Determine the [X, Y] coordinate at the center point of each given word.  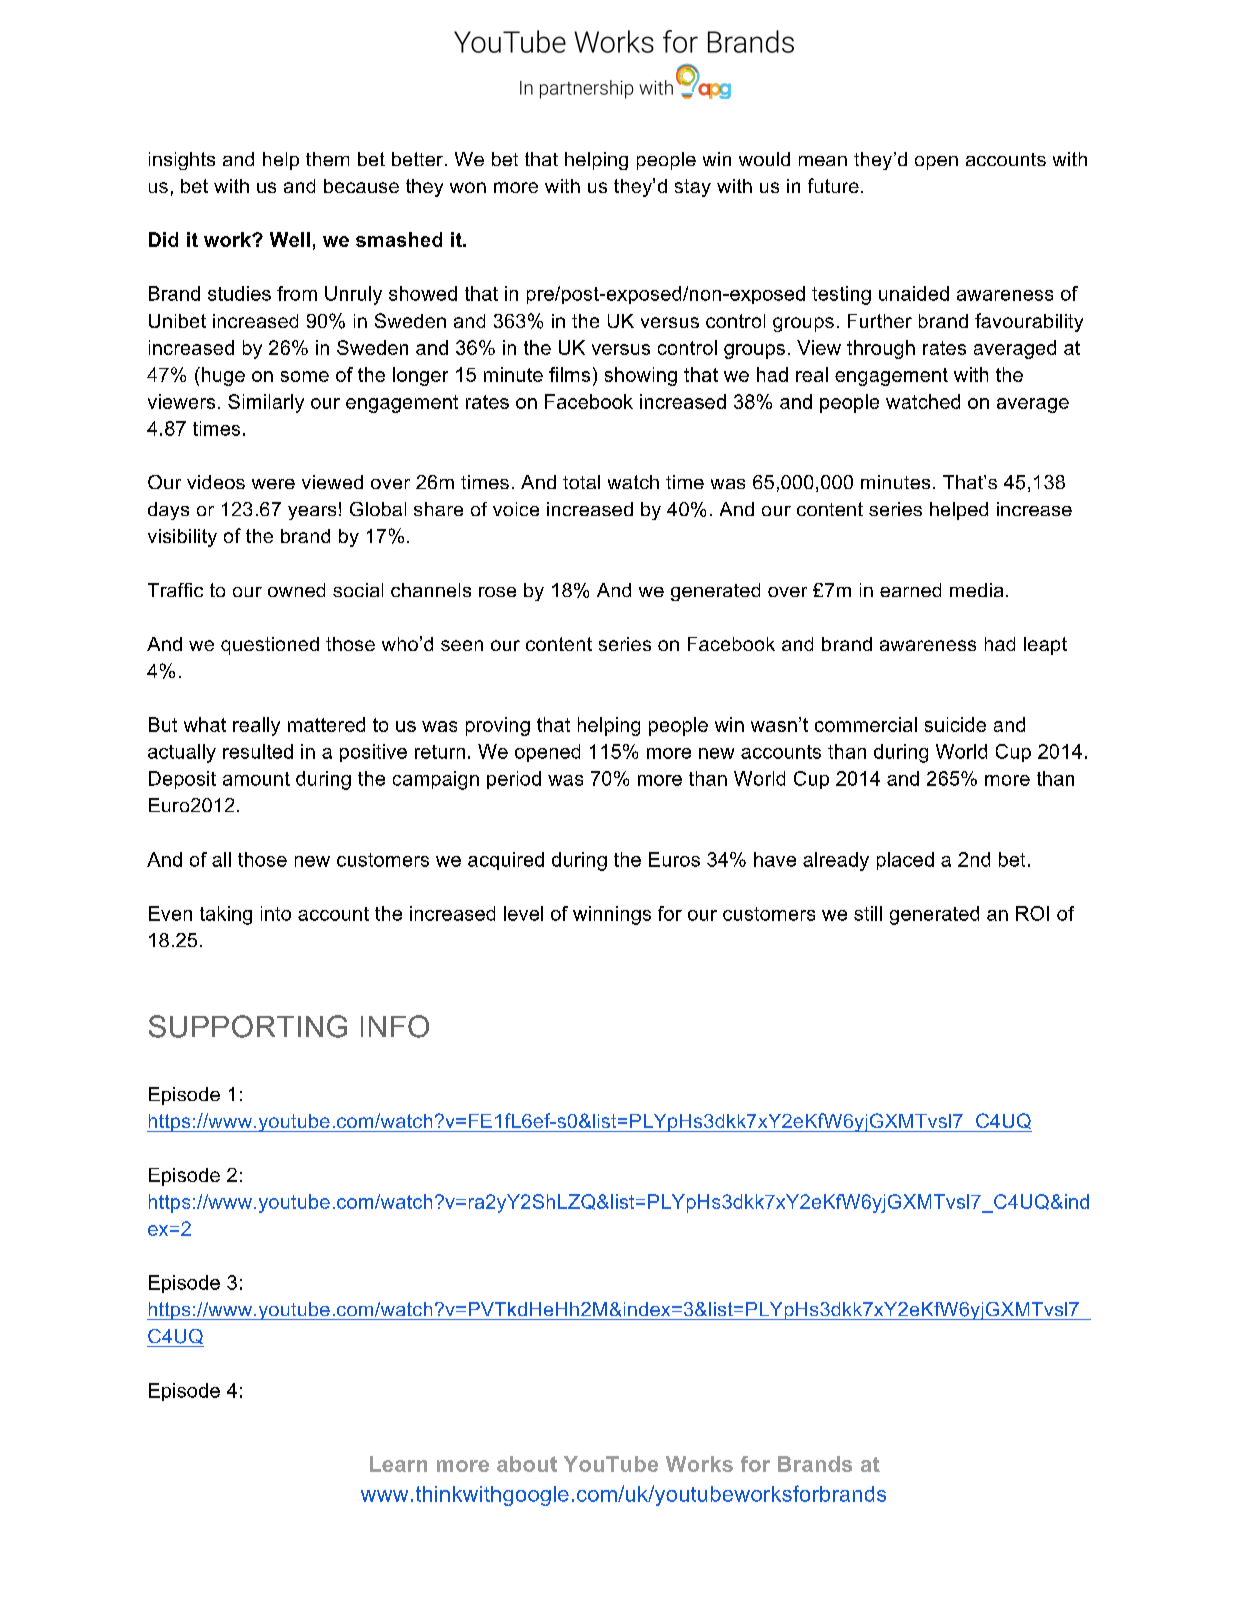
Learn [398, 1464]
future [833, 185]
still [868, 913]
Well [290, 239]
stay [693, 188]
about [527, 1464]
